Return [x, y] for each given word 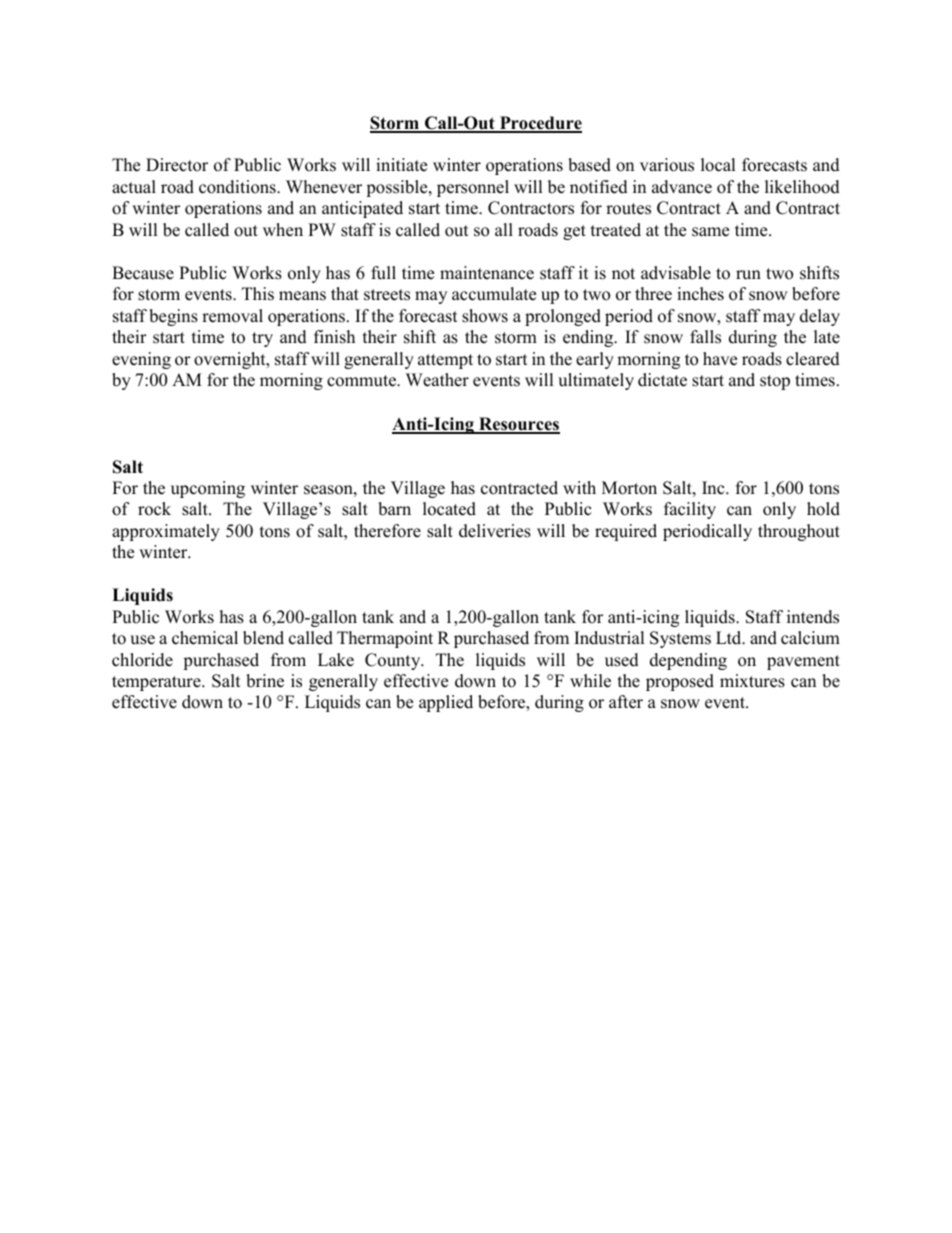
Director [177, 165]
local [718, 165]
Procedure [540, 124]
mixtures [752, 681]
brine [265, 681]
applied [446, 703]
